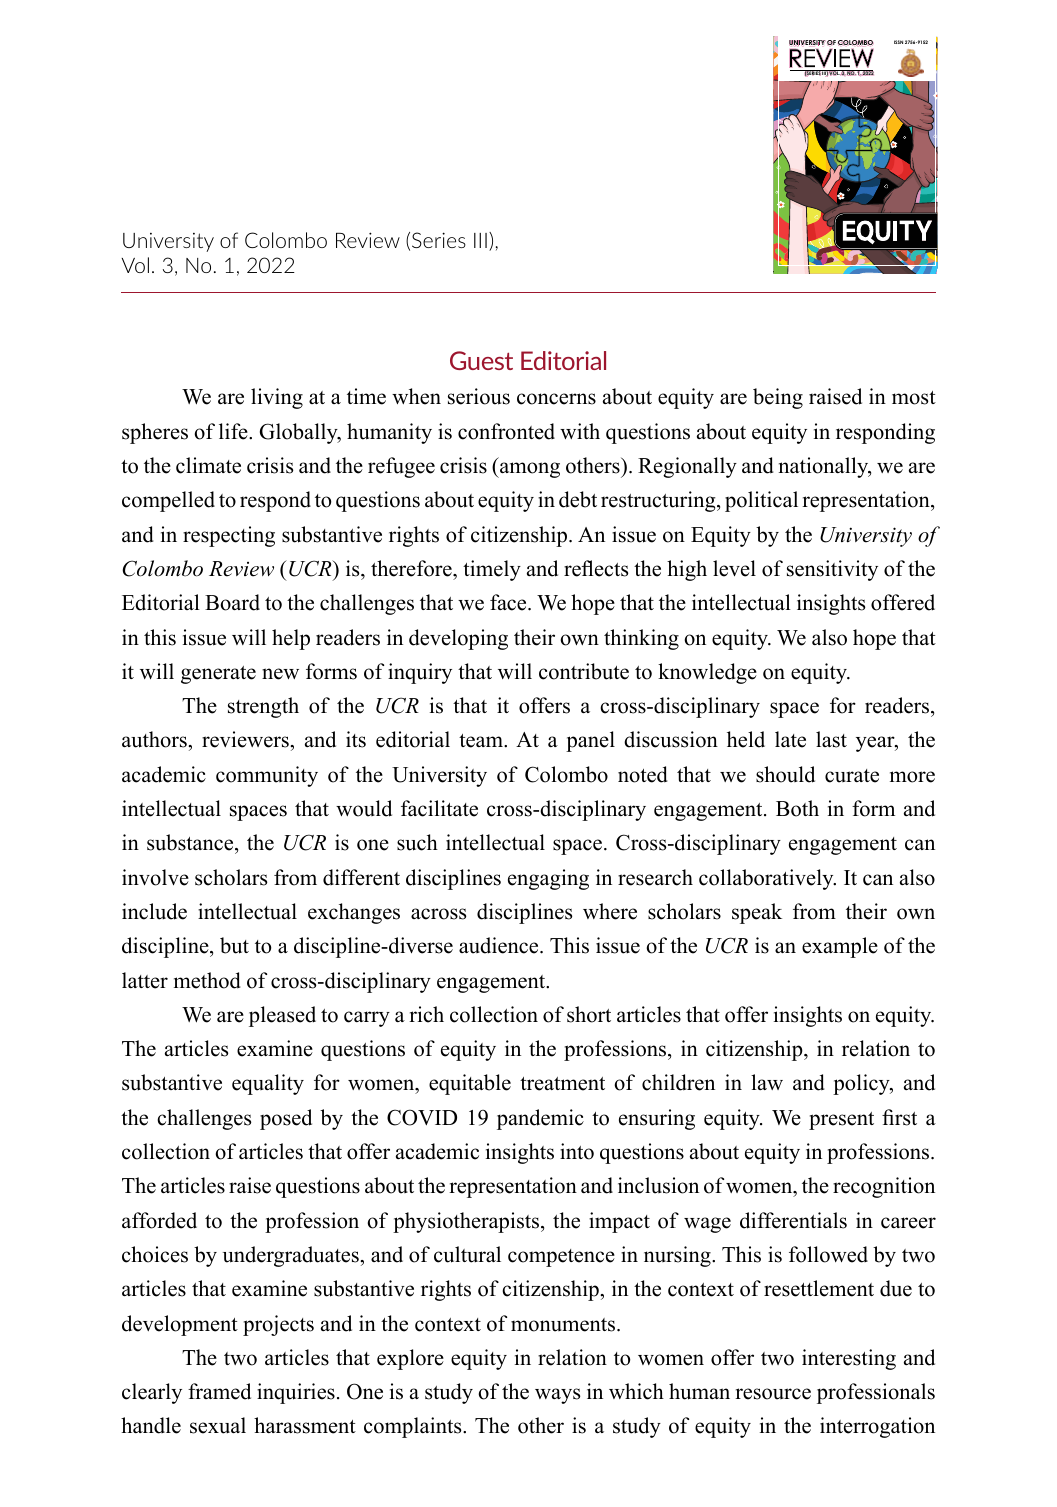  Describe the element at coordinates (849, 1359) in the screenshot. I see `interesting` at that location.
